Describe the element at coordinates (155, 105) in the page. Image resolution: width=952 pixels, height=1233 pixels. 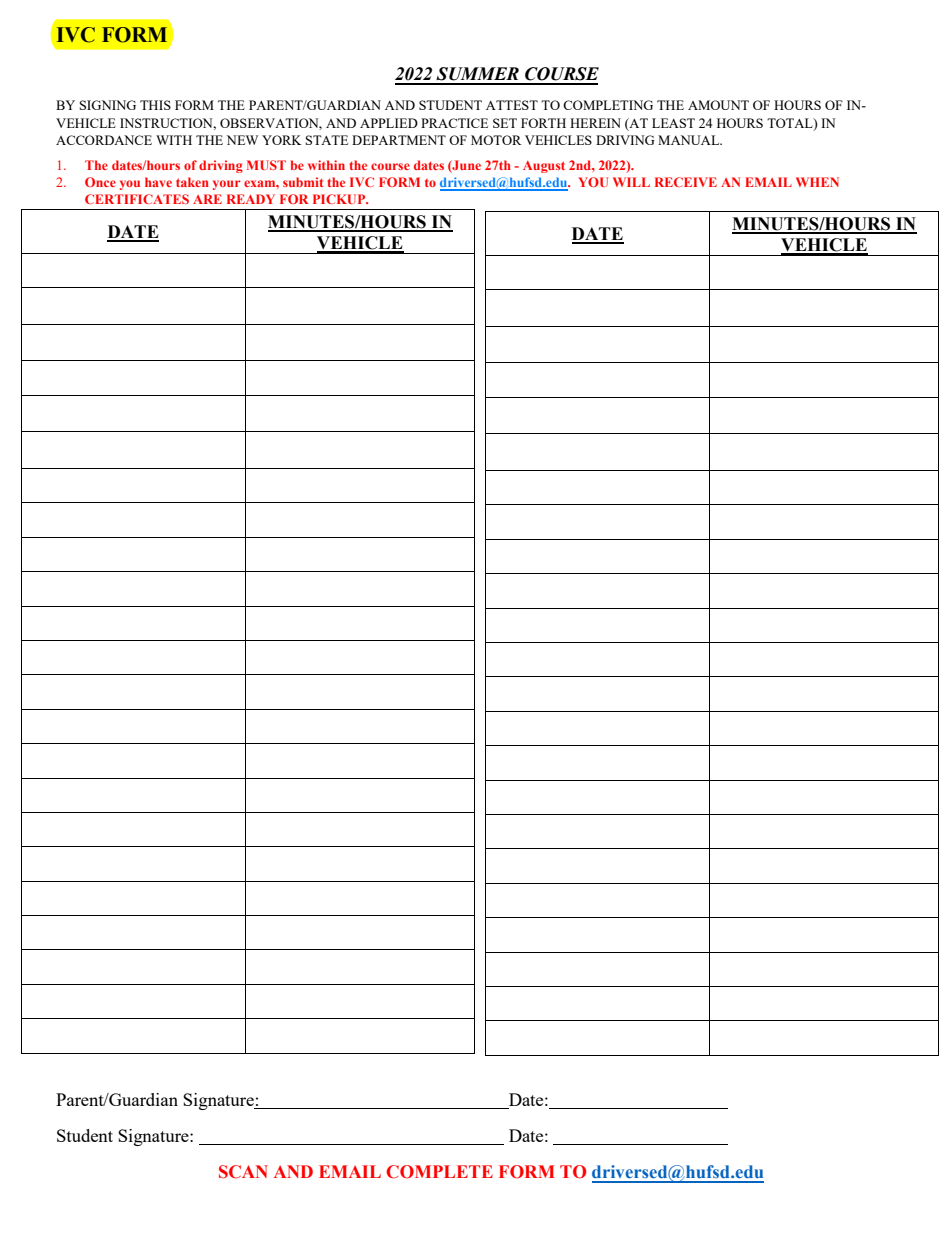
I see `THIS` at that location.
